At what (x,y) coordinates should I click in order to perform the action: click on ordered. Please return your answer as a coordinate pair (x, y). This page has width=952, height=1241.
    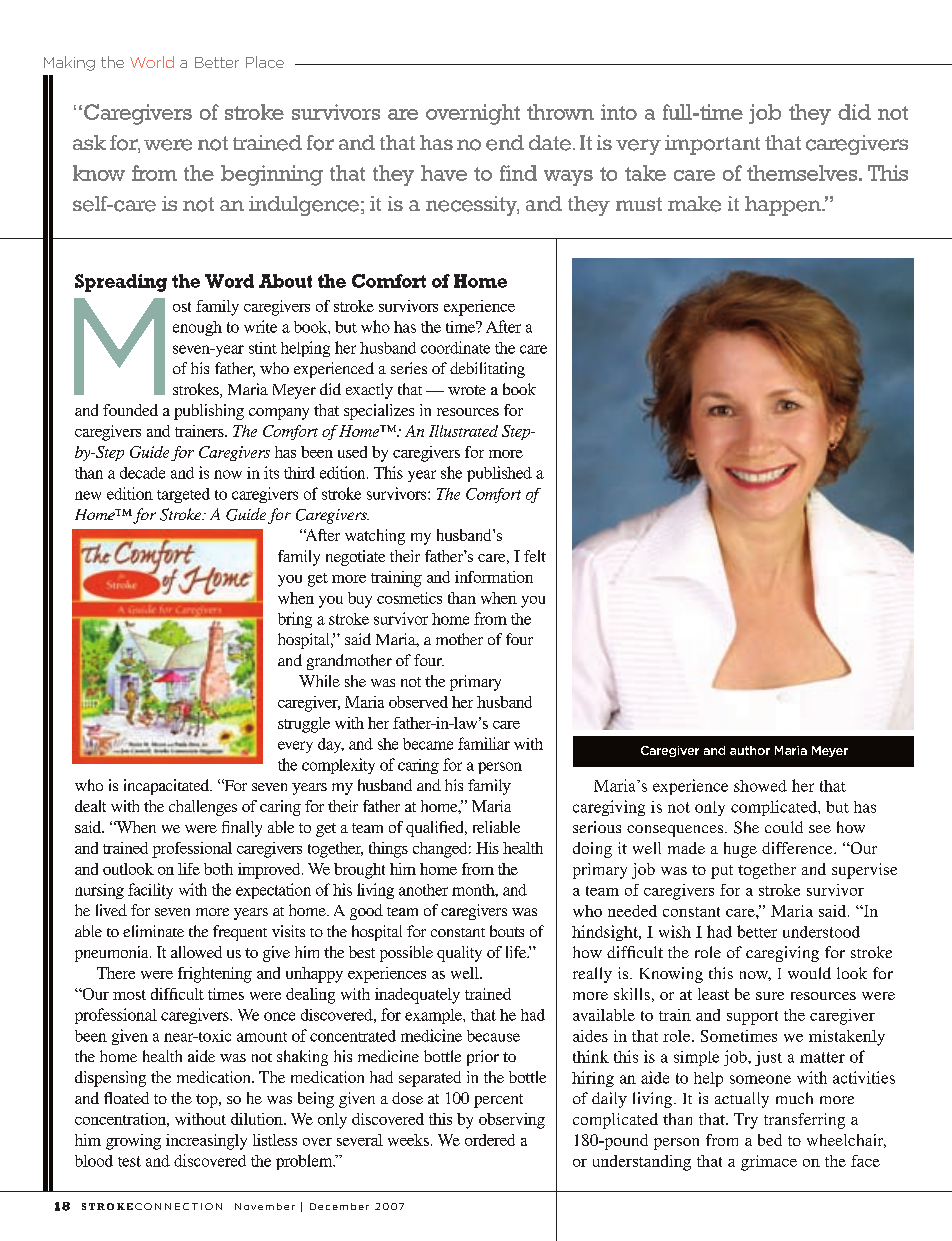
    Looking at the image, I should click on (490, 1140).
